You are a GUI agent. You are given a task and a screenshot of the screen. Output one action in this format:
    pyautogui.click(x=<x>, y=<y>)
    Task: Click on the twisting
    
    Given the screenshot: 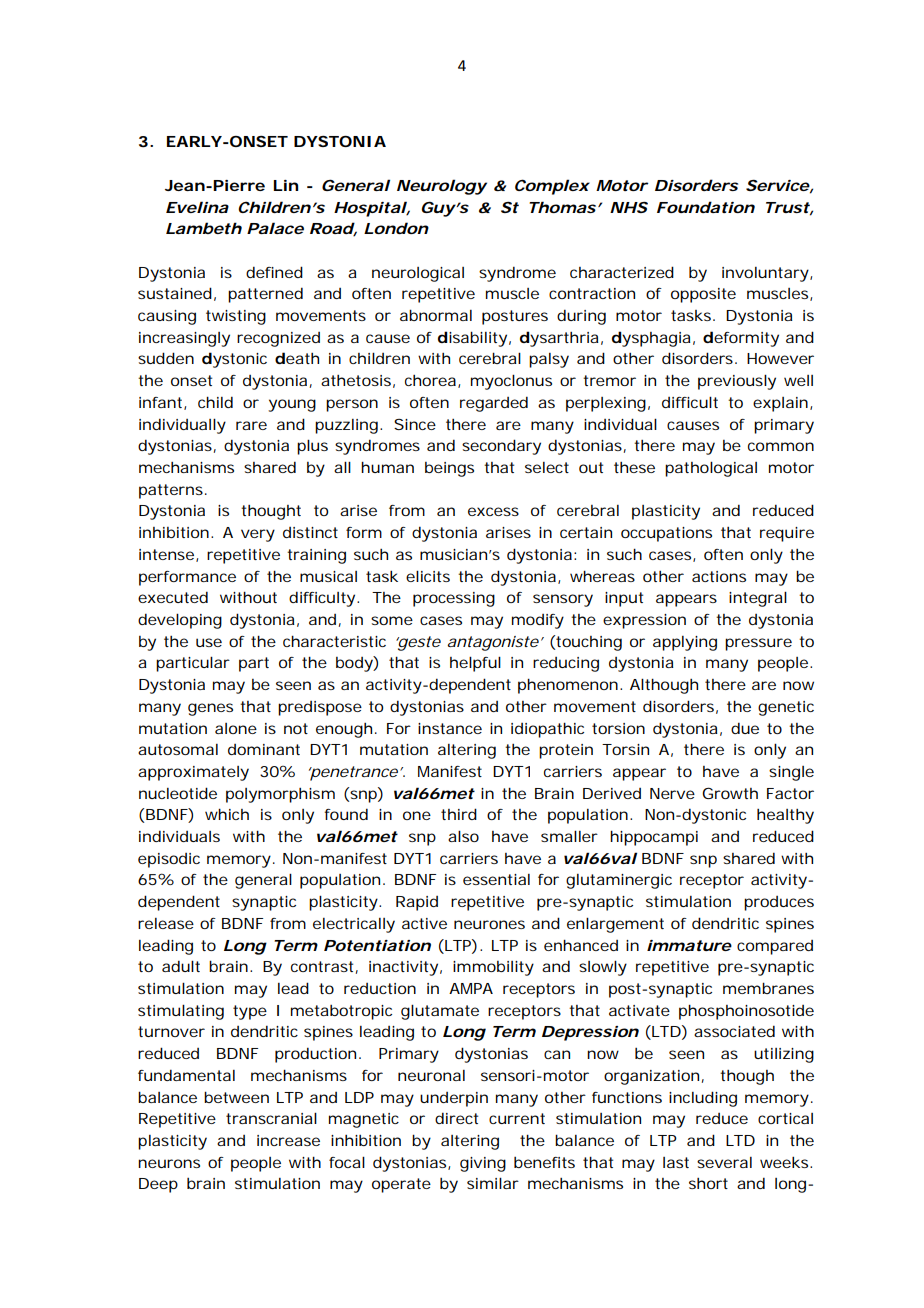 What is the action you would take?
    pyautogui.click(x=236, y=317)
